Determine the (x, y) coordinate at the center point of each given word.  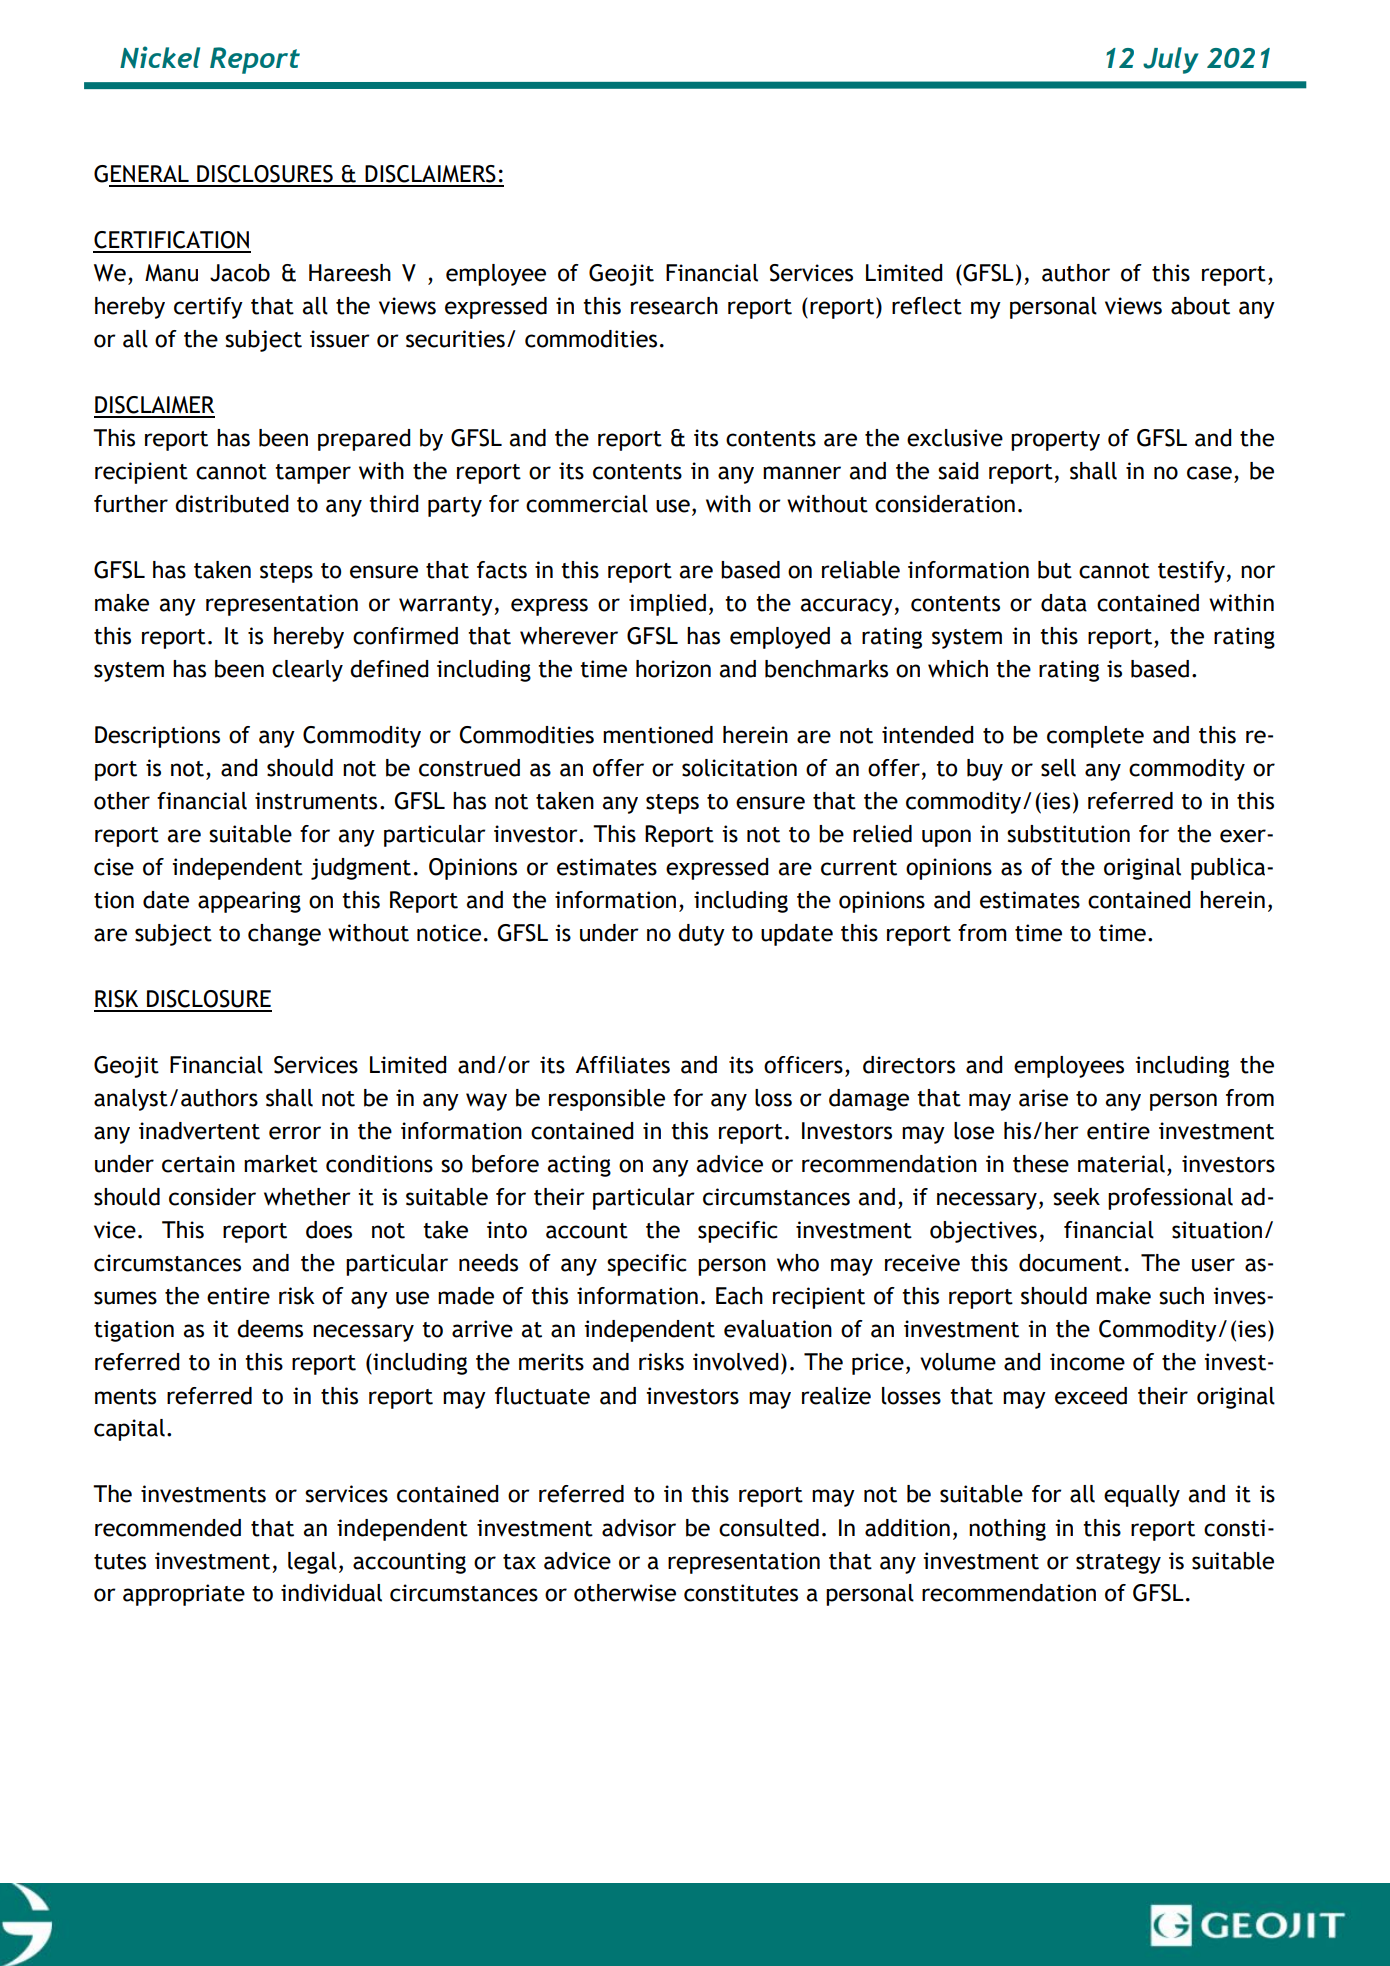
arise (1043, 1098)
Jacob (240, 273)
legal (312, 1563)
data (1064, 603)
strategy (1118, 1564)
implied (667, 605)
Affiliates (622, 1065)
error (295, 1133)
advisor (639, 1528)
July (1170, 60)
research (674, 306)
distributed (232, 504)
